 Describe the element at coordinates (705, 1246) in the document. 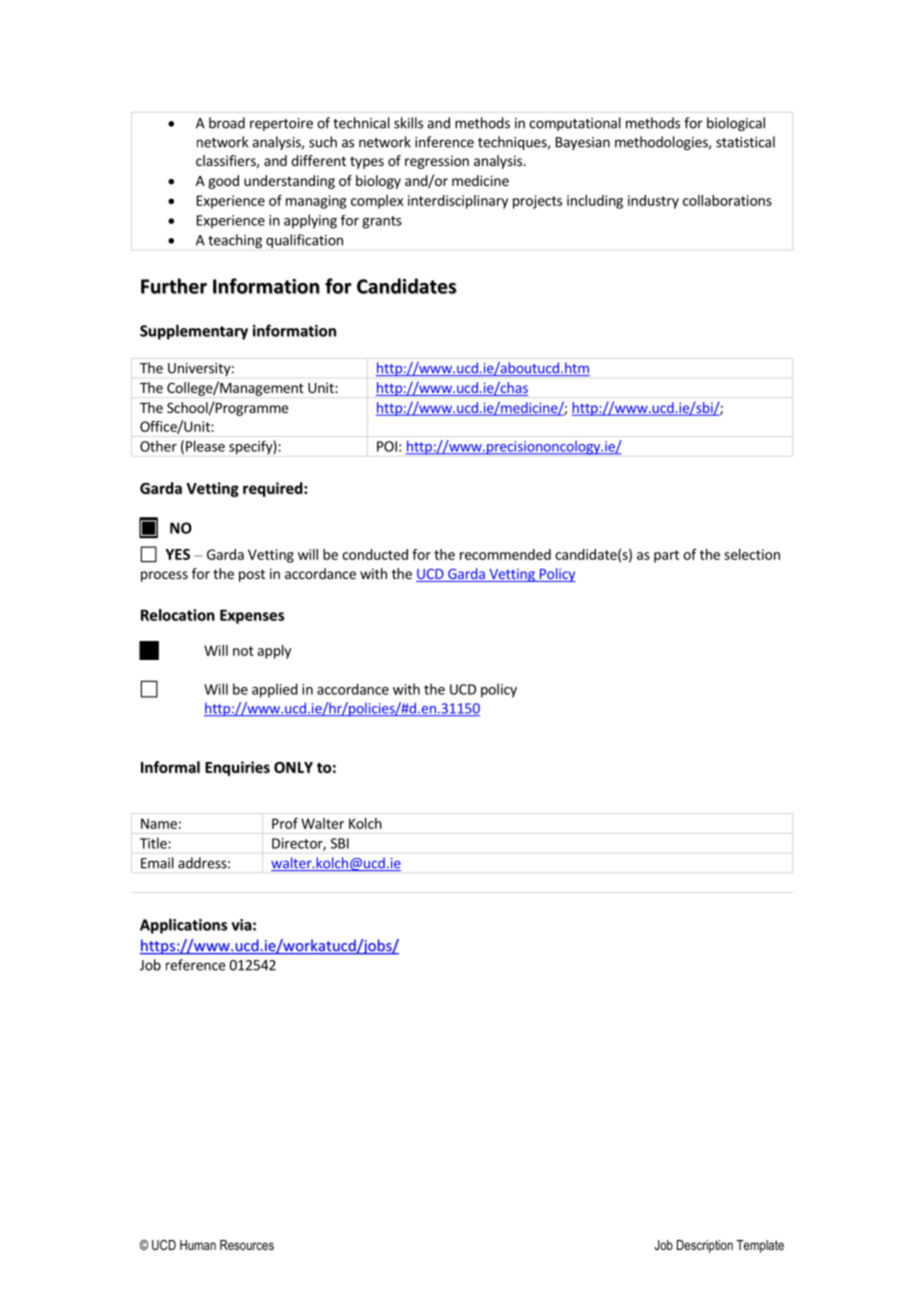

I see `Description` at that location.
